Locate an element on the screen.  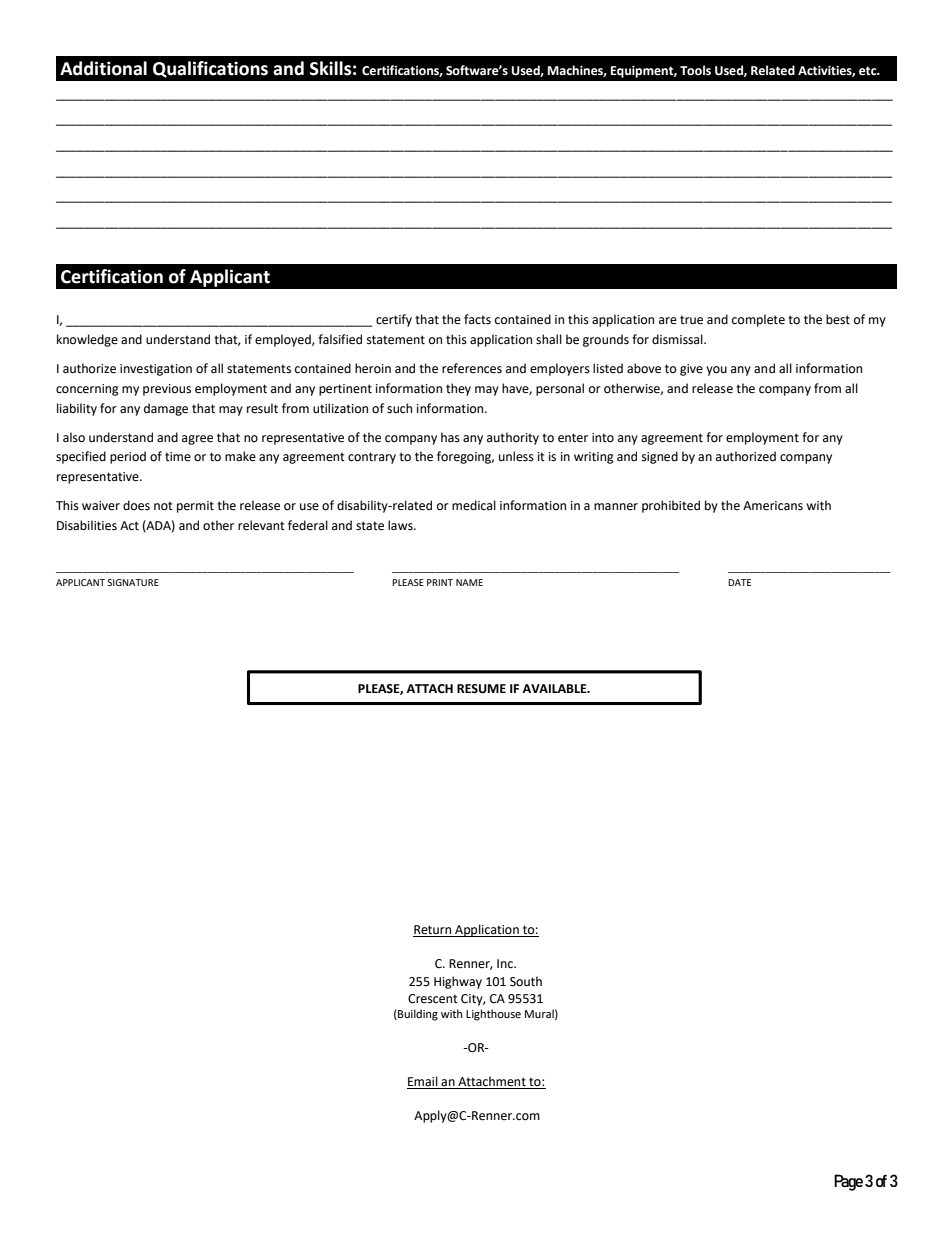
Qualifications is located at coordinates (210, 69).
